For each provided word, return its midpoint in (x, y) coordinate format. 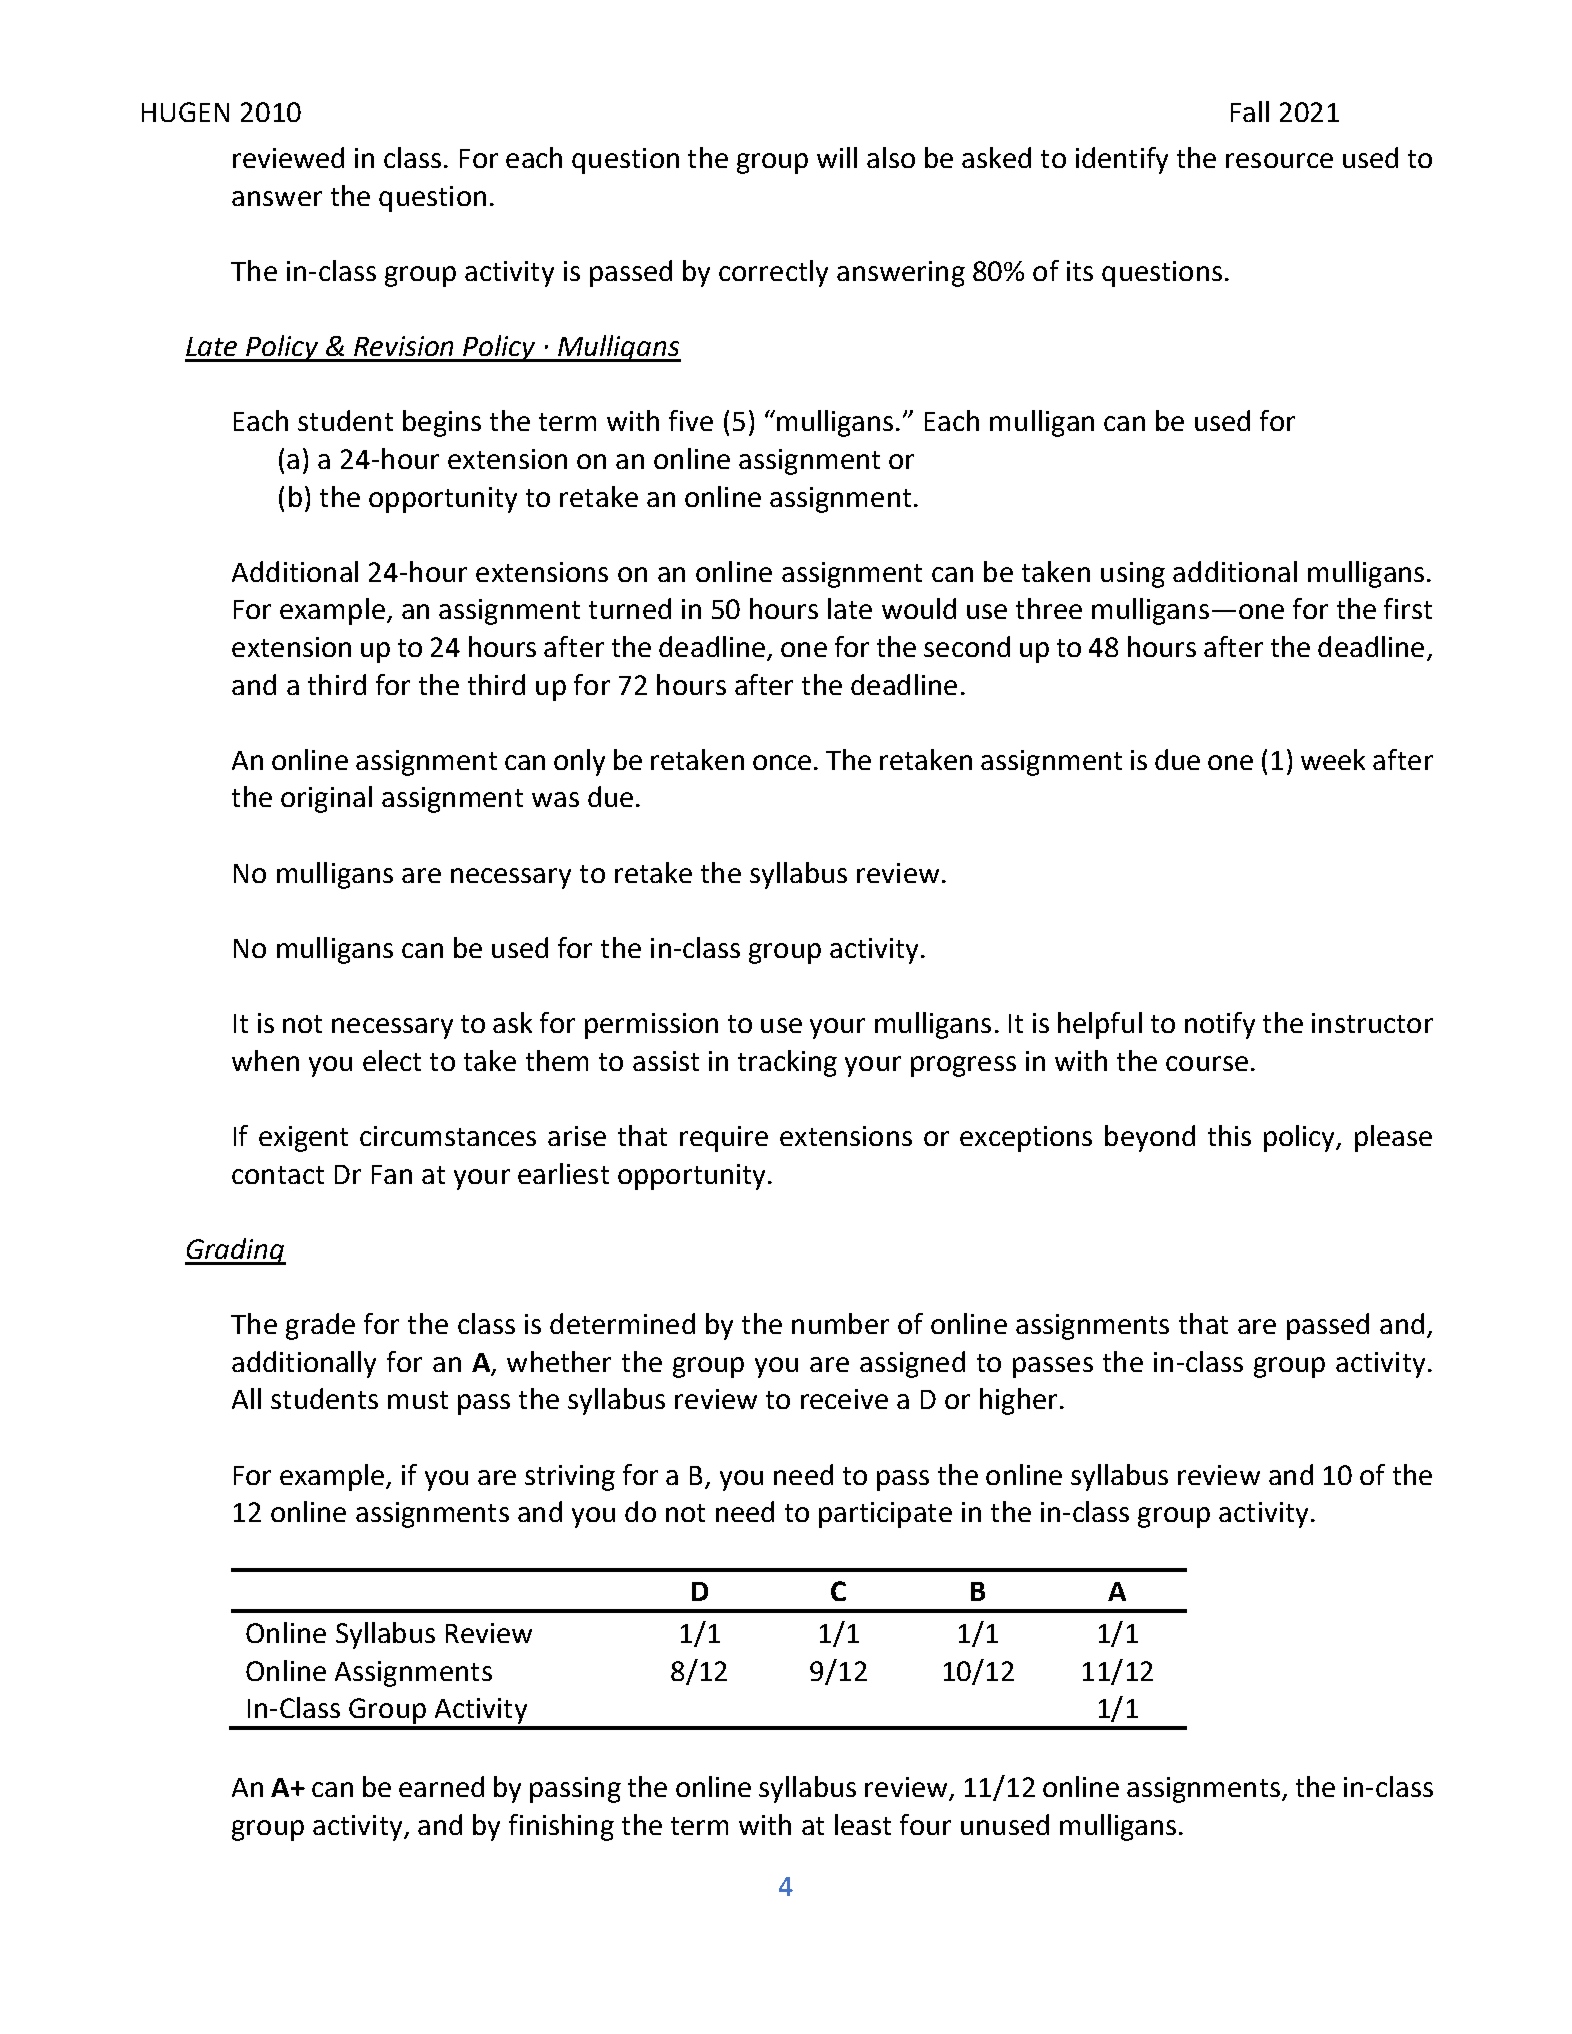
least (863, 1824)
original (326, 799)
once (782, 762)
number (840, 1323)
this (1229, 1135)
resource (1279, 160)
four (925, 1824)
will (837, 157)
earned (441, 1786)
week (1333, 759)
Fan (392, 1174)
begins (442, 423)
